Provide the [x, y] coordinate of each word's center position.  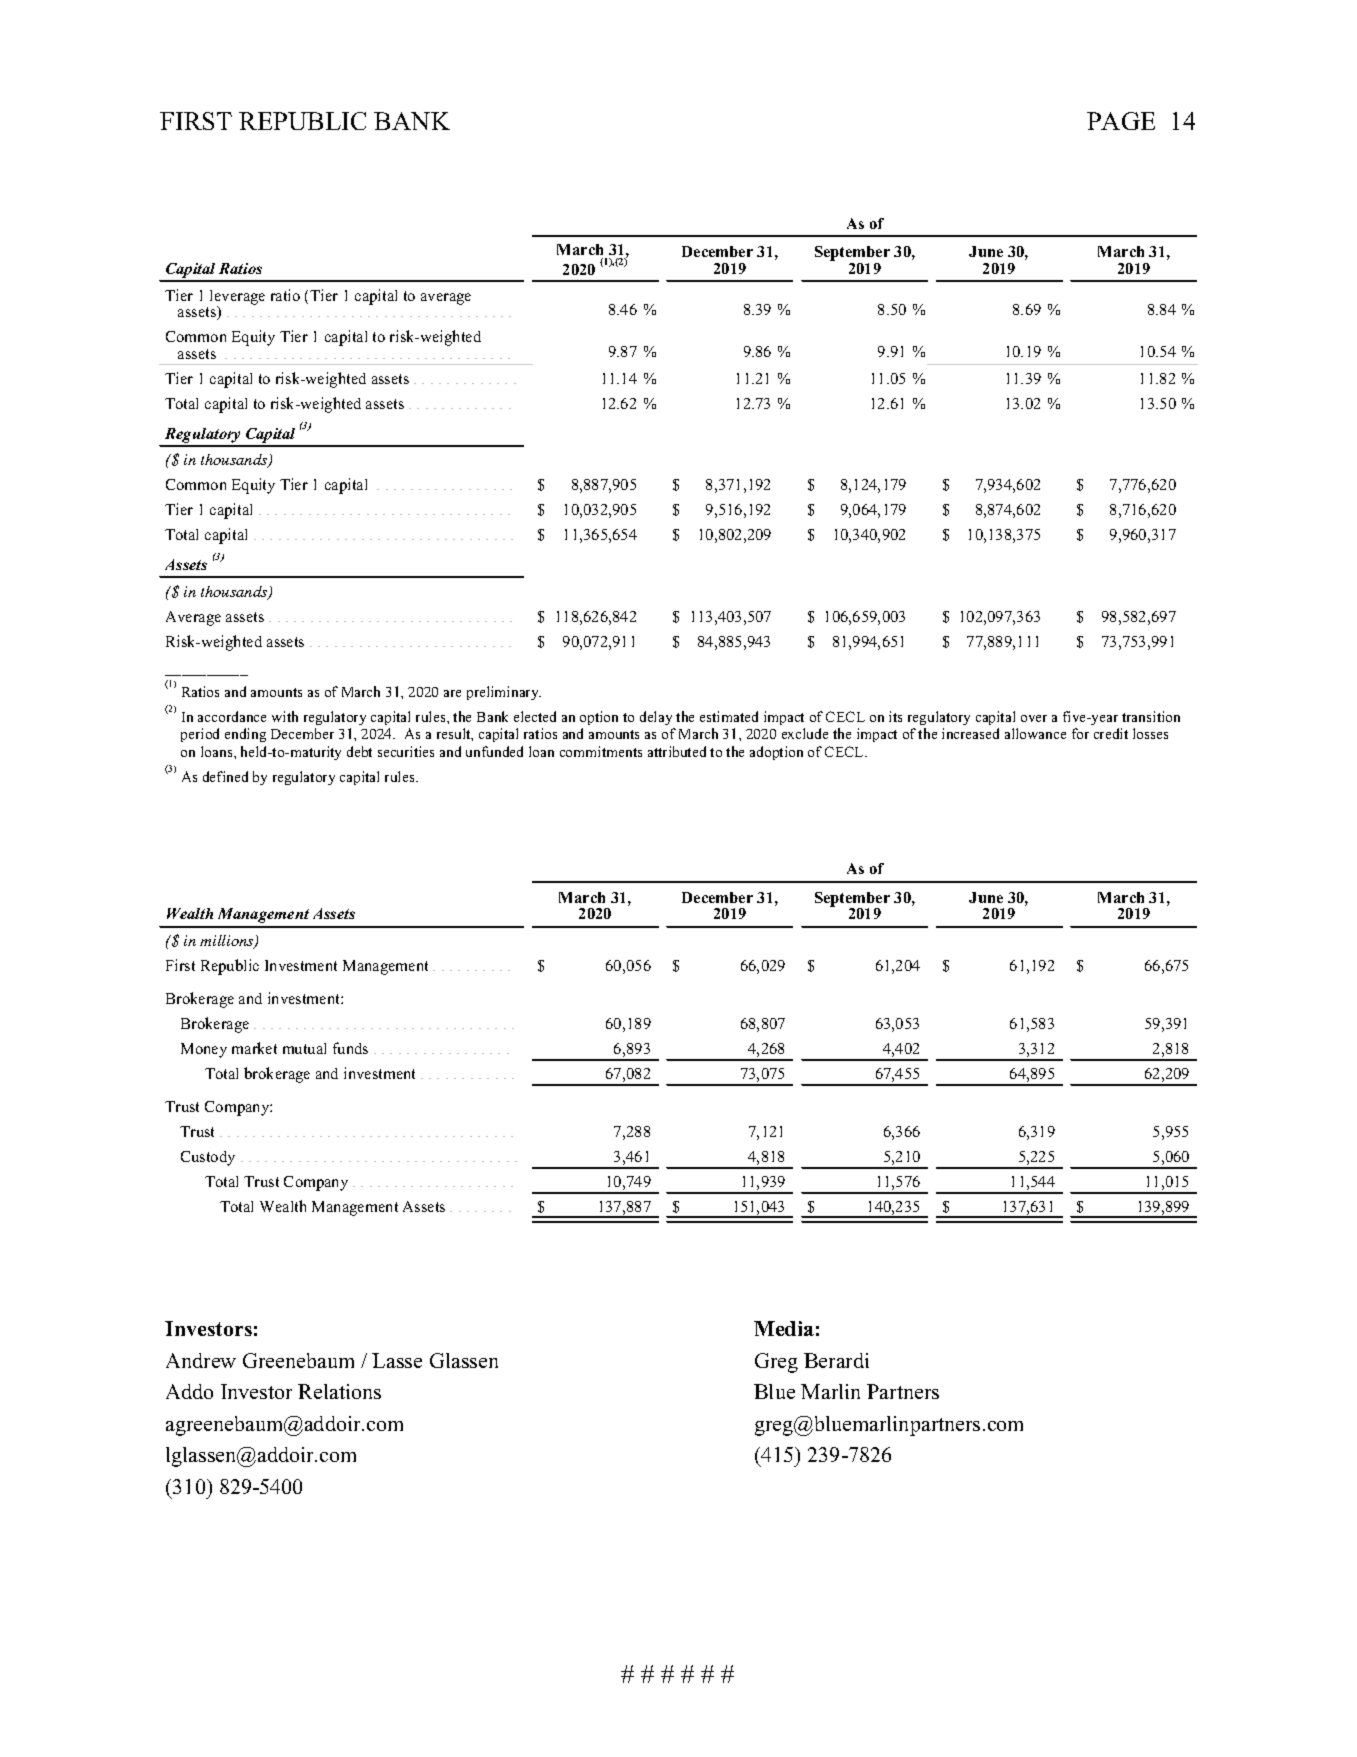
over [1034, 718]
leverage [237, 298]
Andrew [201, 1360]
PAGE [1121, 121]
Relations [339, 1391]
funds [350, 1048]
